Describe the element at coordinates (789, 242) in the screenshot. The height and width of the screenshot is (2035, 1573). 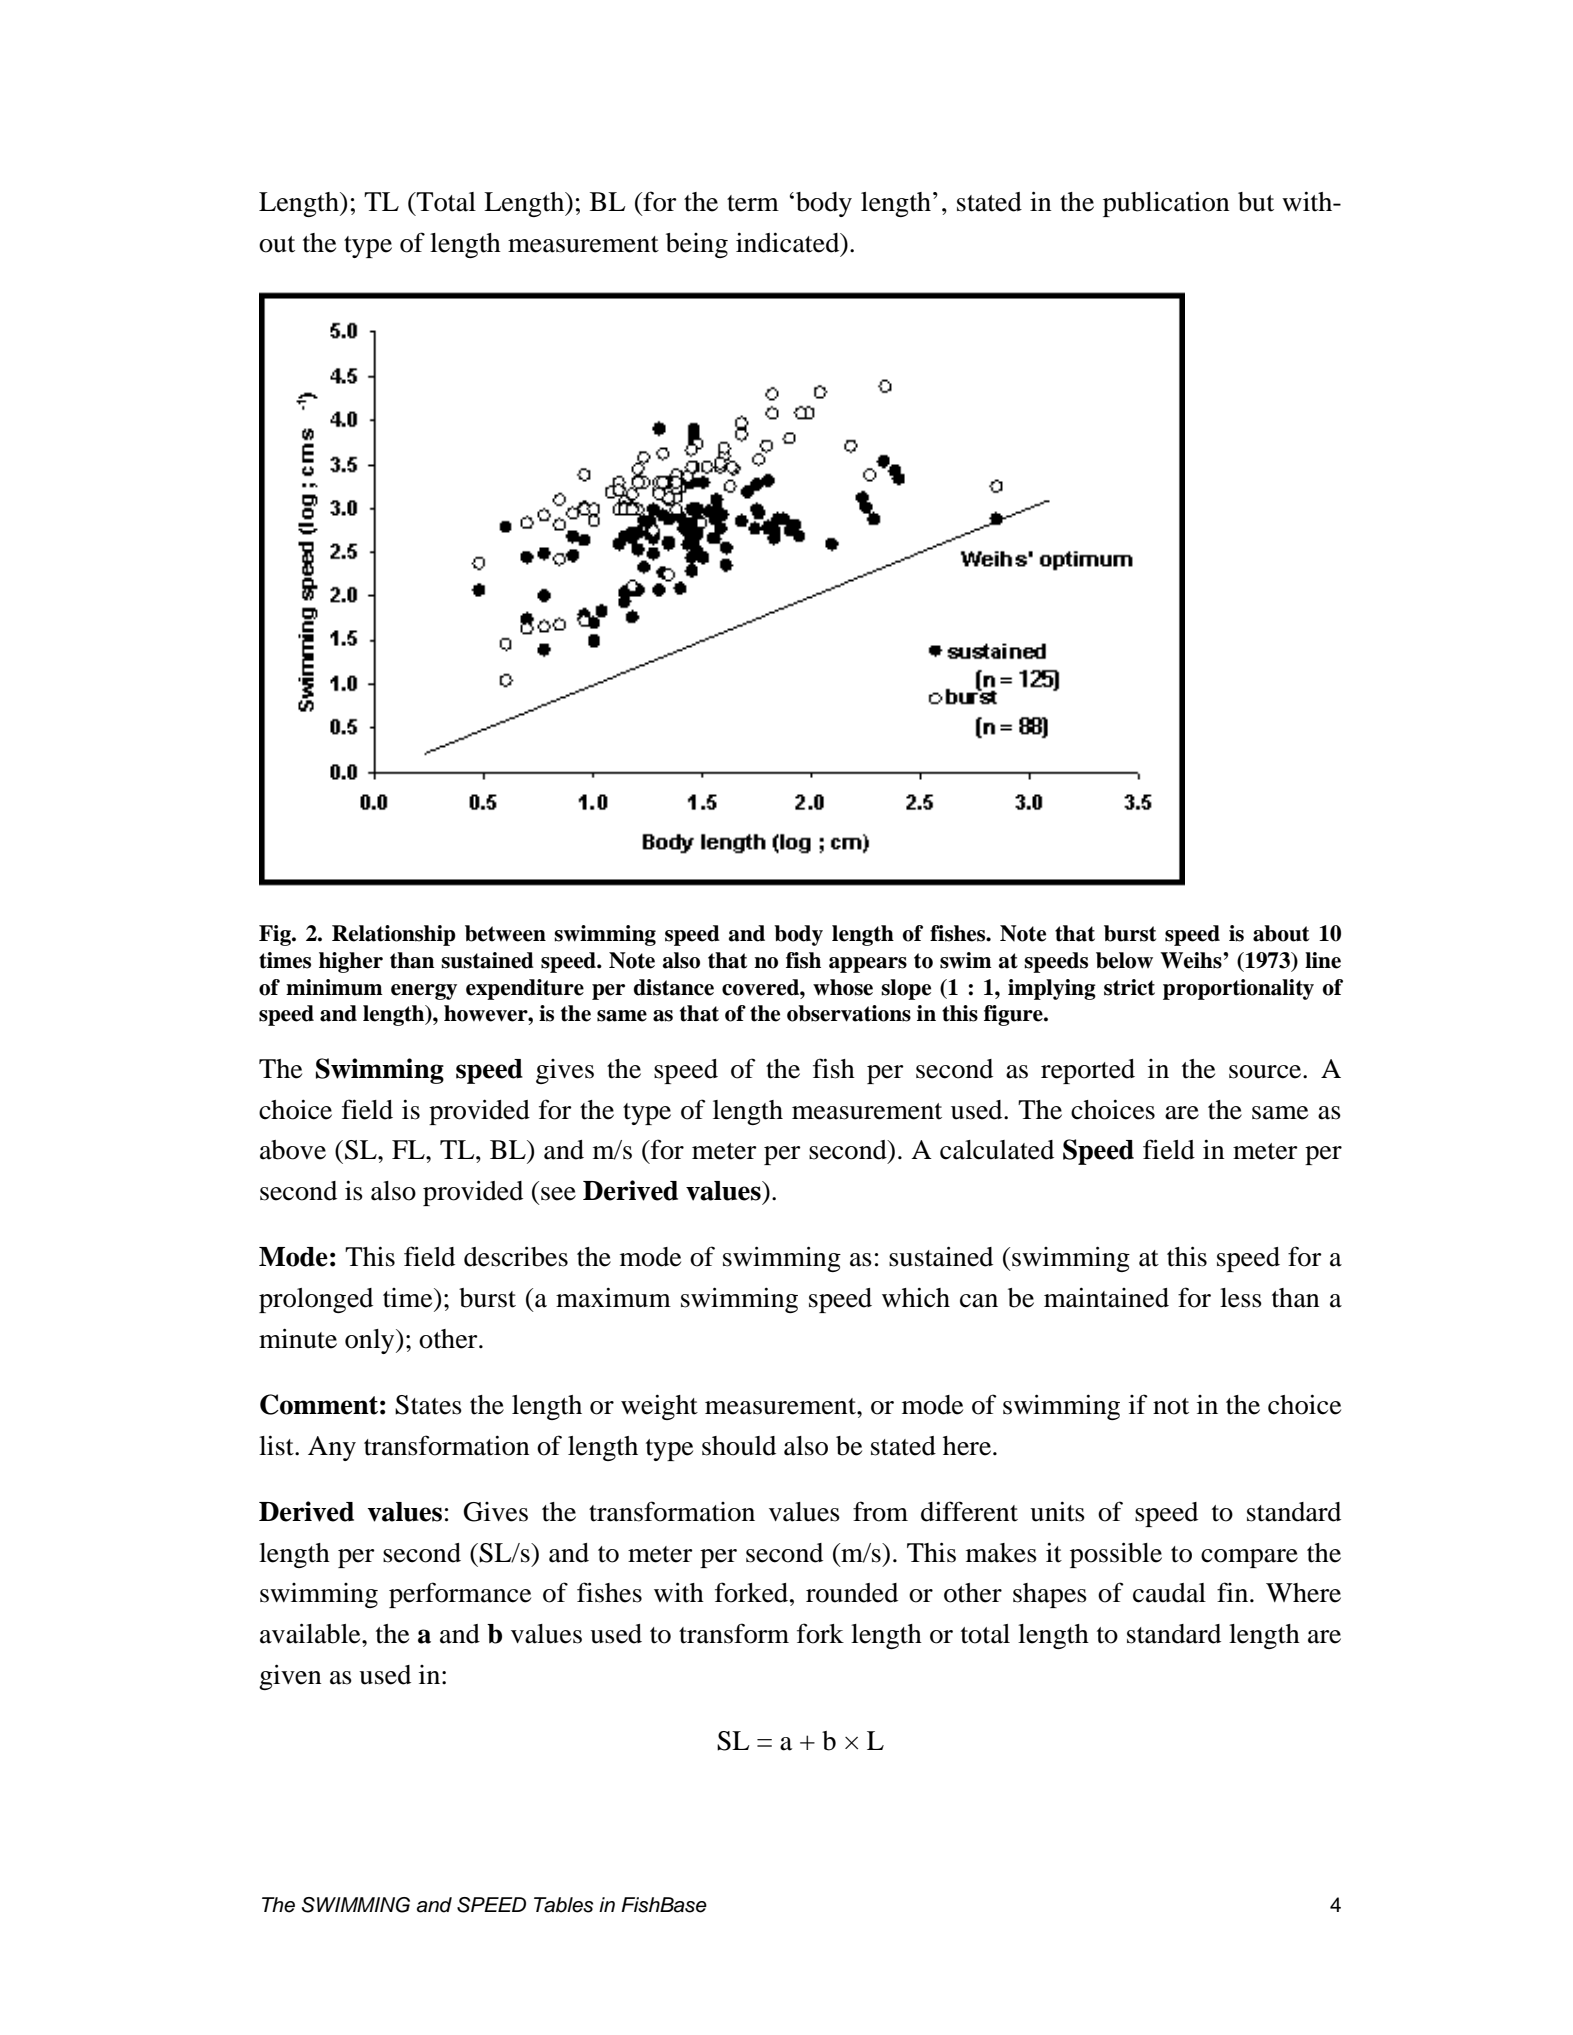
I see `indicated` at that location.
